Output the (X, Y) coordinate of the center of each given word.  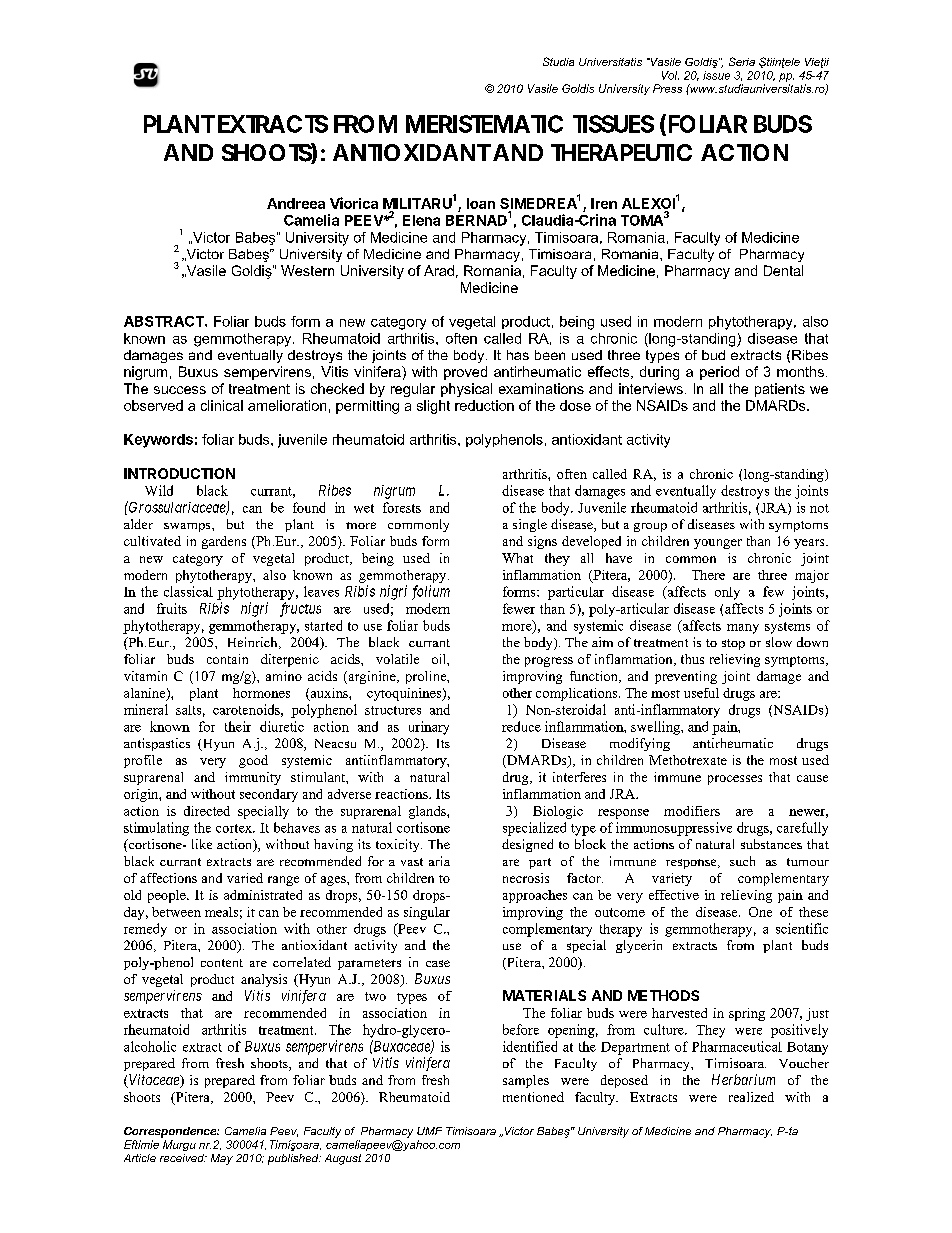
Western (307, 270)
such (742, 861)
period (719, 373)
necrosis (526, 878)
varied (245, 878)
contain (227, 659)
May (222, 1159)
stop (733, 644)
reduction (484, 405)
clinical (222, 405)
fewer (519, 608)
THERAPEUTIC (621, 152)
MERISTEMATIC (484, 124)
